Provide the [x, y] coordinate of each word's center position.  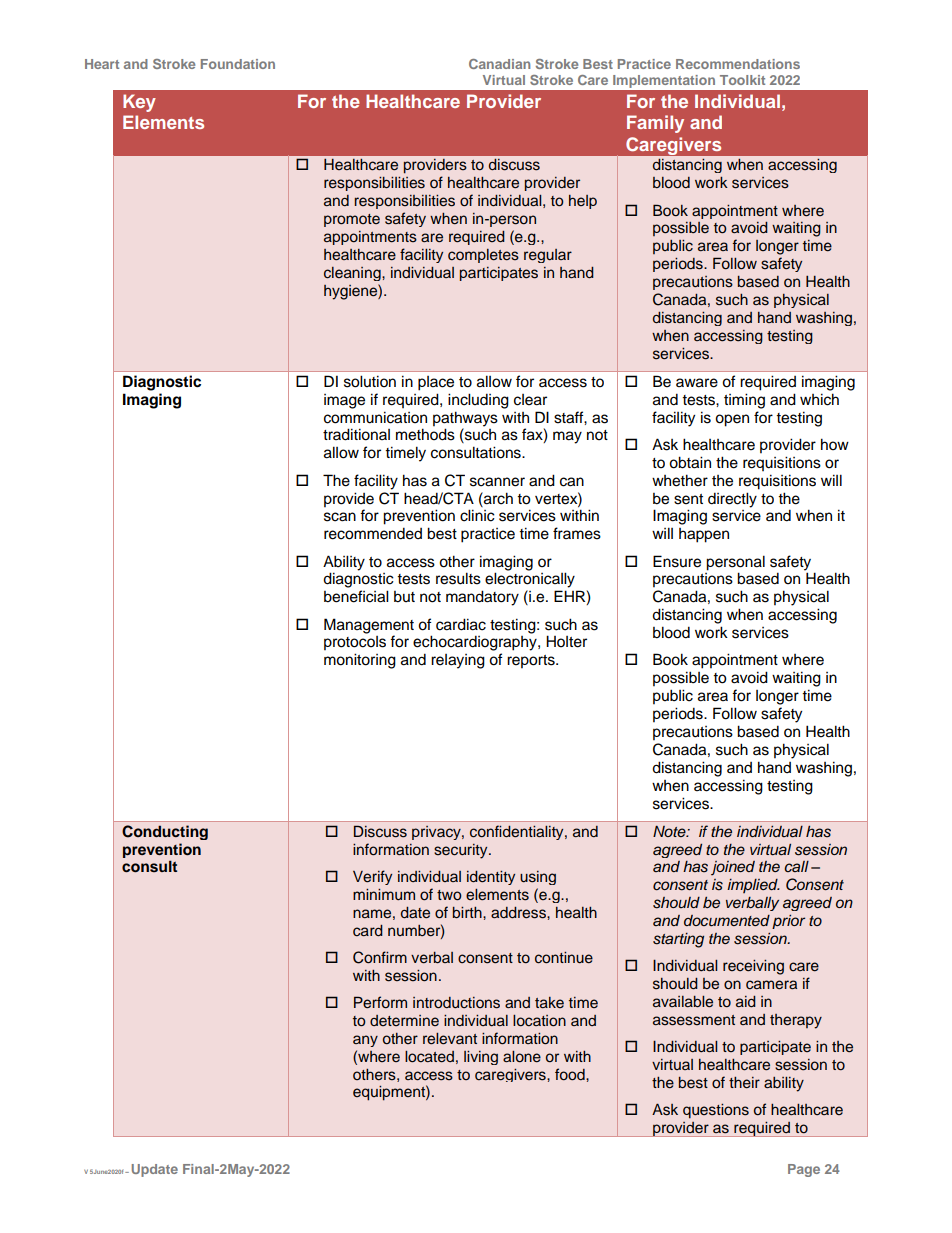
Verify [372, 877]
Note [670, 831]
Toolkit [742, 80]
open [732, 420]
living [481, 1058]
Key [139, 103]
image [344, 401]
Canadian [499, 64]
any [365, 1041]
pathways [465, 419]
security [462, 851]
